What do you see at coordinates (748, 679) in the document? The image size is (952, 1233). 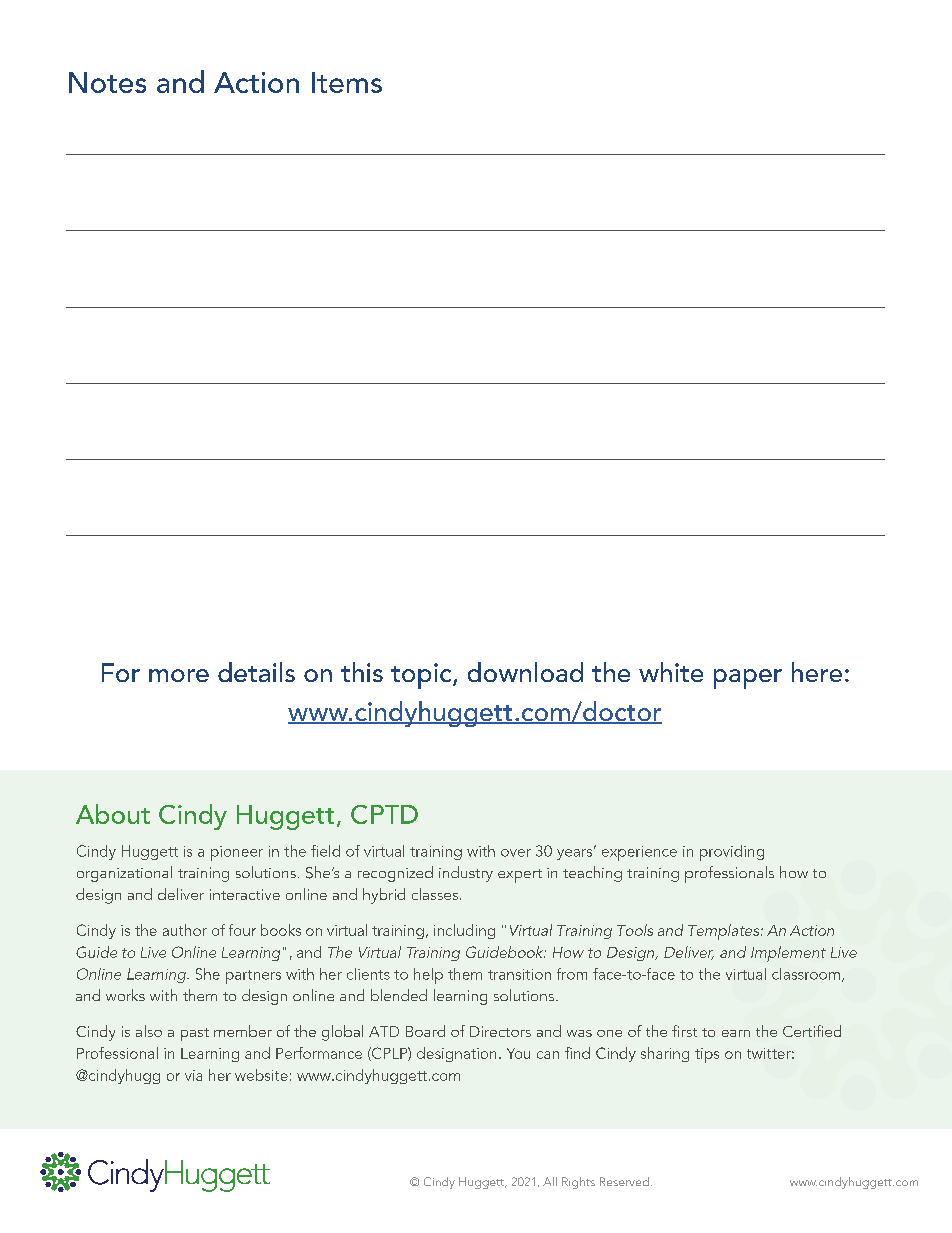 I see `paper` at bounding box center [748, 679].
